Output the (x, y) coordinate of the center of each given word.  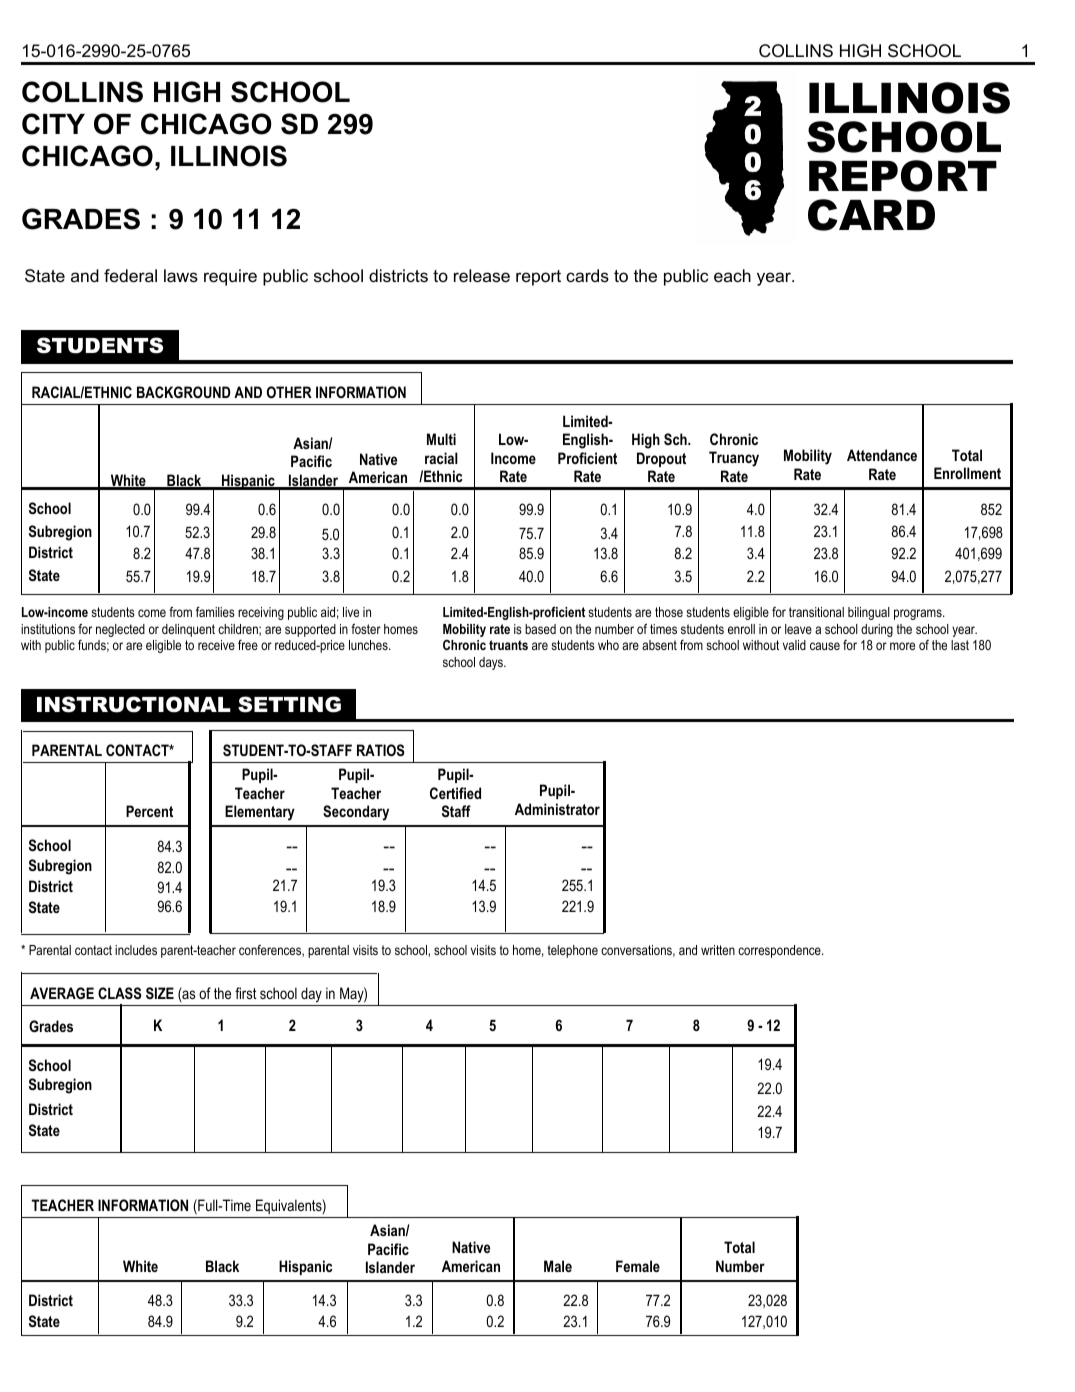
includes (136, 950)
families (215, 612)
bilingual (869, 613)
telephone (573, 951)
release (482, 276)
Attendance (882, 455)
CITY (53, 124)
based (540, 629)
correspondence (780, 951)
